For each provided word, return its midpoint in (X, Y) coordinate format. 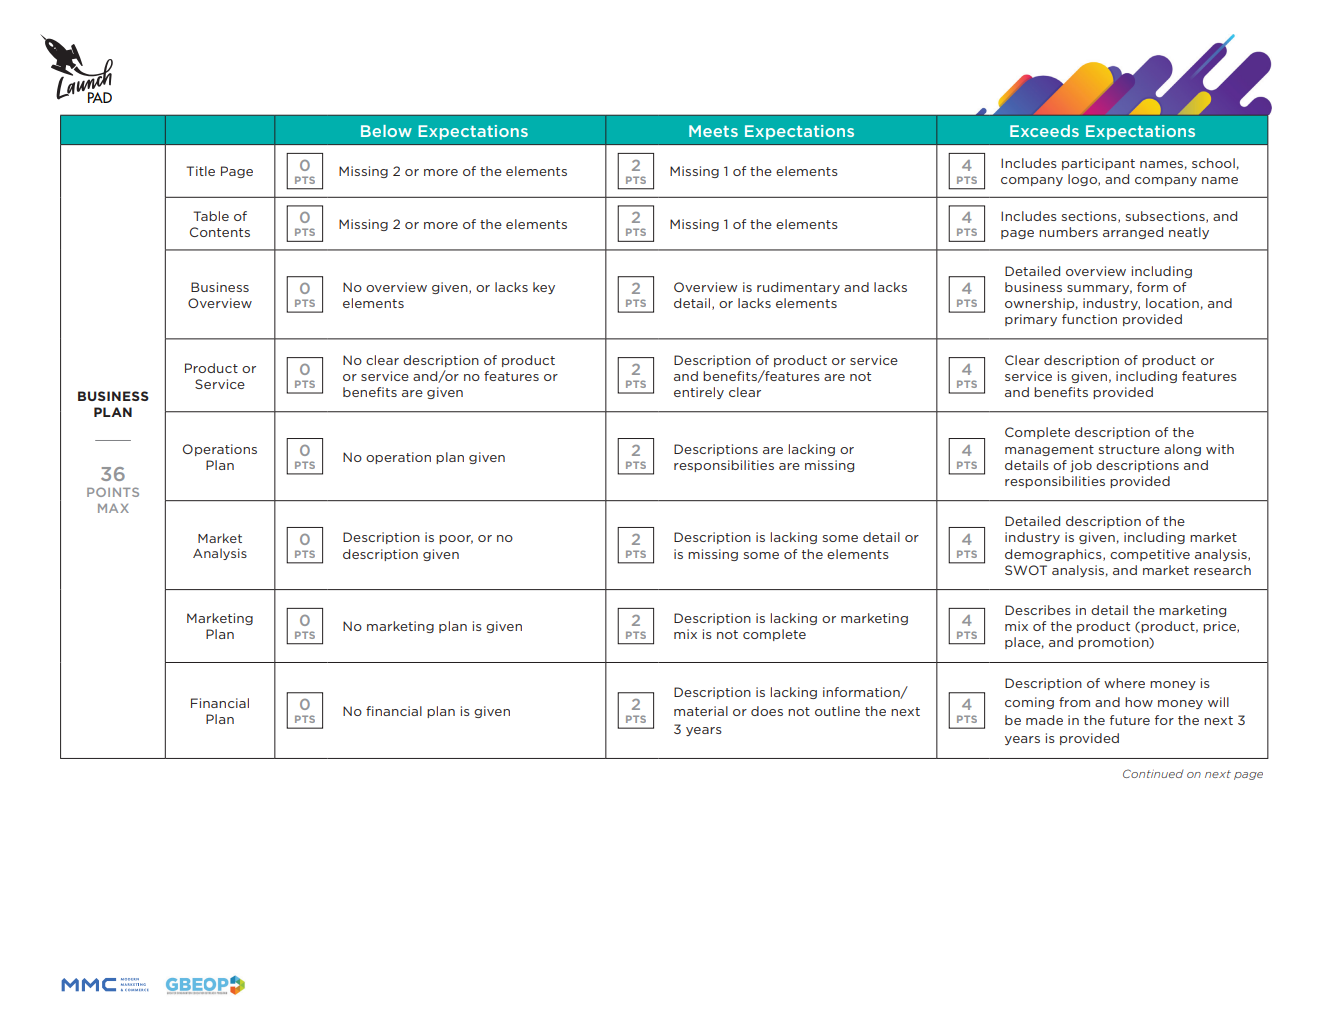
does (767, 711)
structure (1129, 449)
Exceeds (1044, 131)
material (701, 711)
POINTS (113, 492)
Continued (1153, 773)
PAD (100, 97)
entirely (699, 393)
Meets (713, 131)
